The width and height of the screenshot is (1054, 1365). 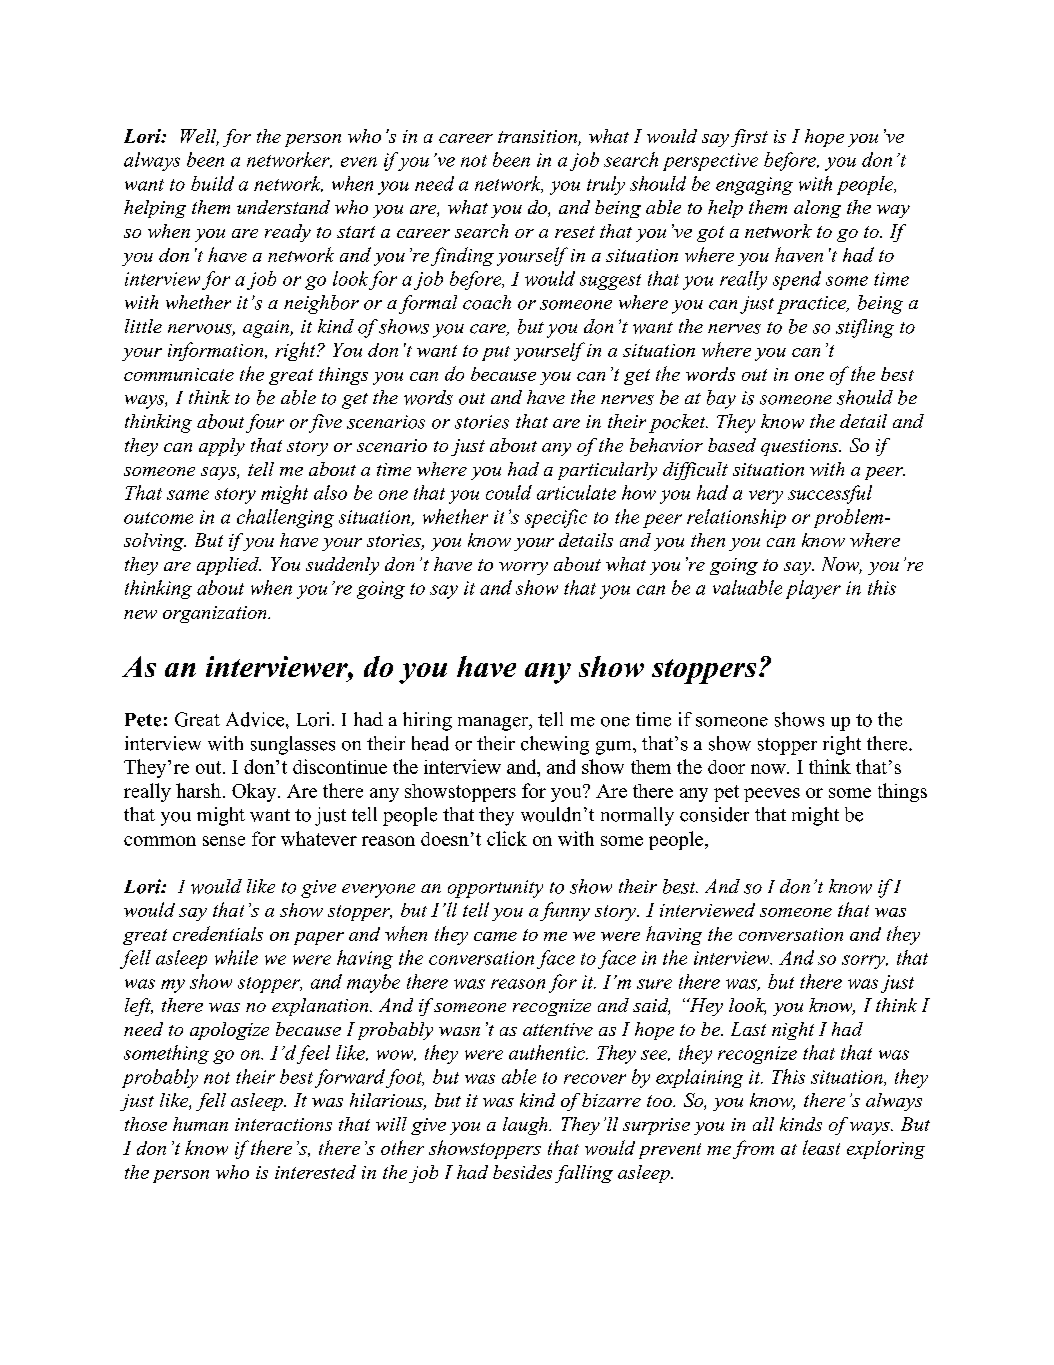 I want to click on peeves, so click(x=772, y=795).
